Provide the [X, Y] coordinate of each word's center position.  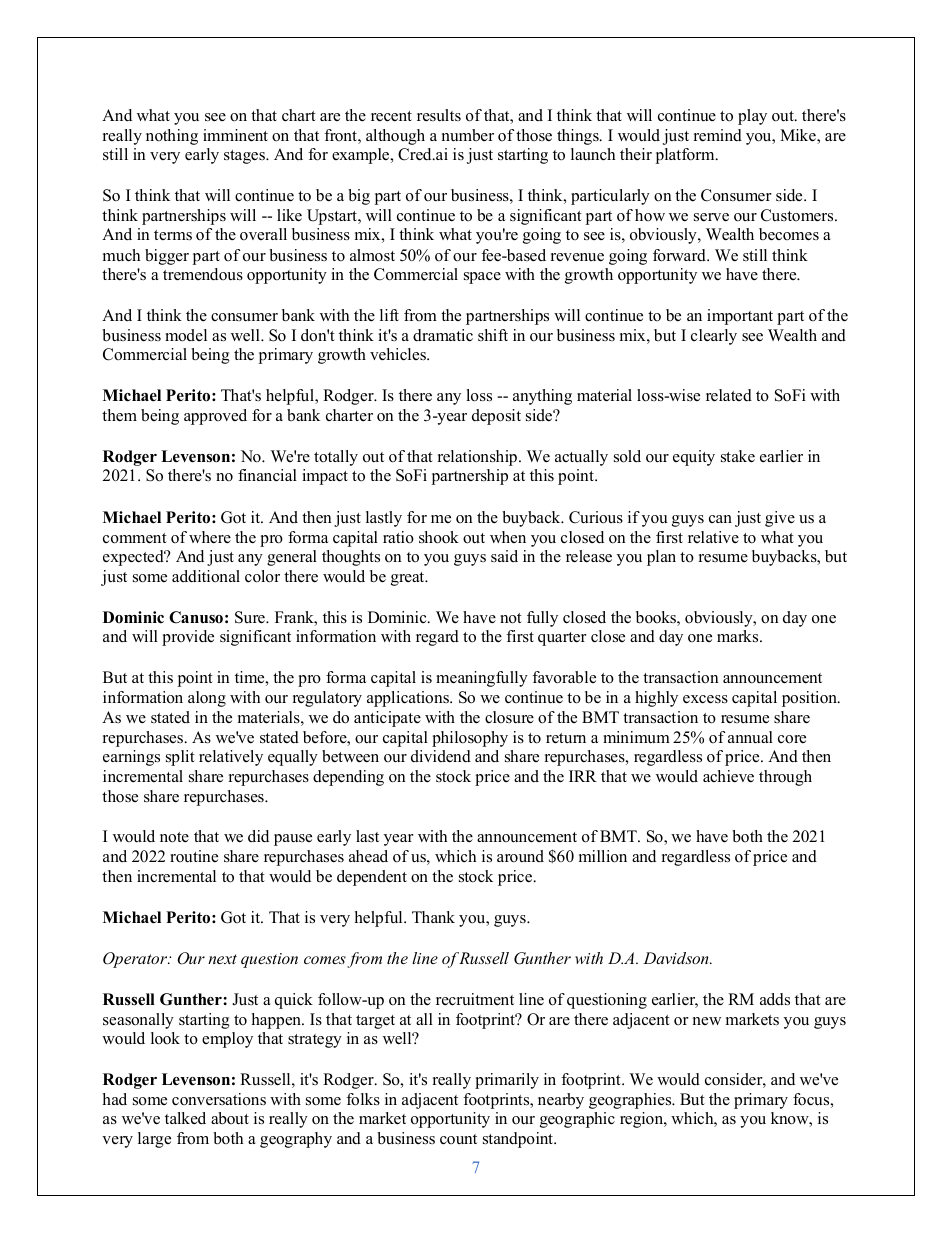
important [740, 317]
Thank [433, 917]
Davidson [677, 958]
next [222, 959]
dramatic [443, 335]
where [210, 537]
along [207, 699]
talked [185, 1118]
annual [750, 737]
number [468, 135]
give [780, 519]
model [186, 335]
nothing [172, 137]
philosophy [470, 739]
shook [439, 537]
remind [718, 135]
